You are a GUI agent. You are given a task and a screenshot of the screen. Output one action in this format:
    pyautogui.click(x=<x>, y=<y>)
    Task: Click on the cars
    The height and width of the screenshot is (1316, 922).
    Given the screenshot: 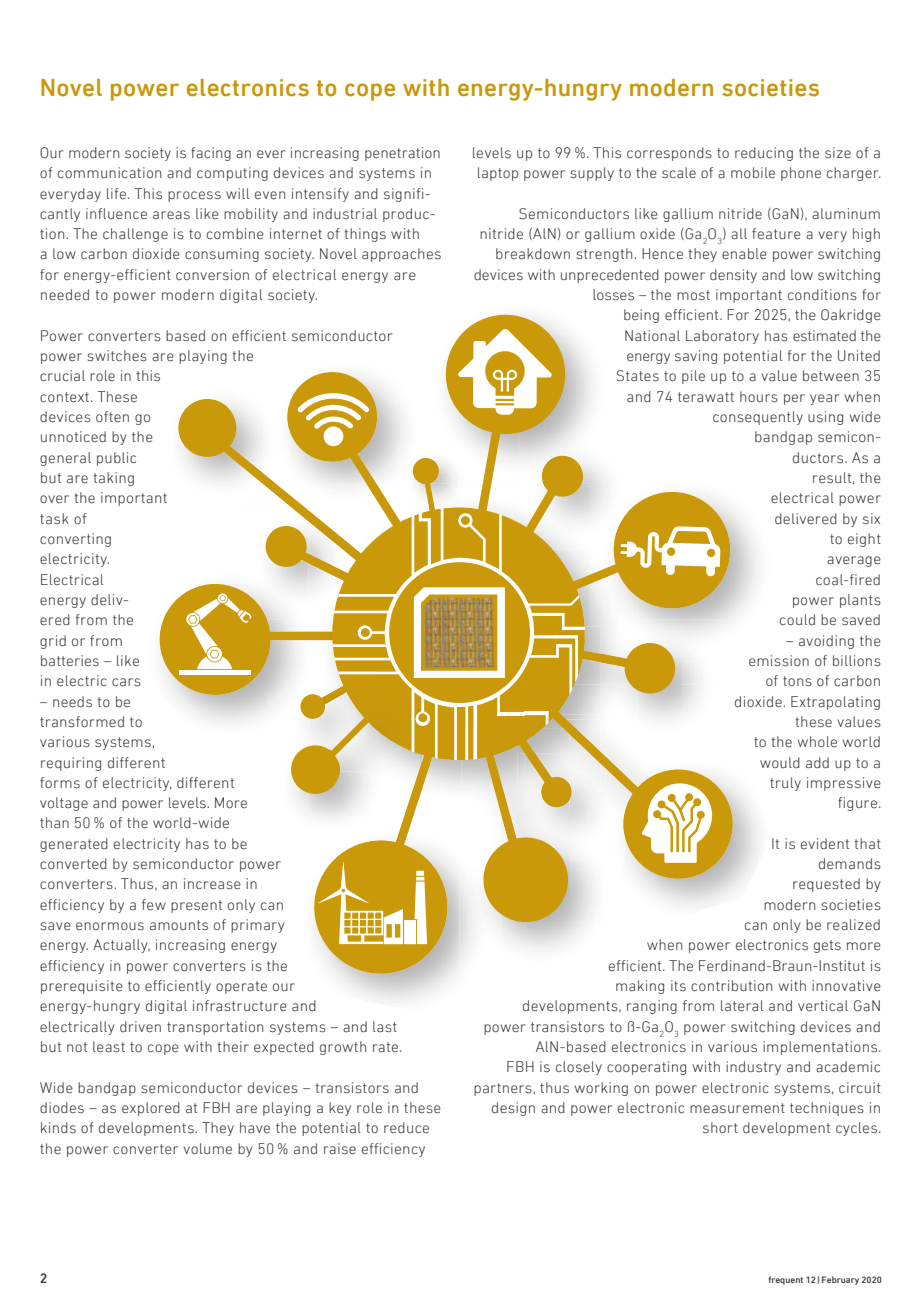 What is the action you would take?
    pyautogui.click(x=126, y=682)
